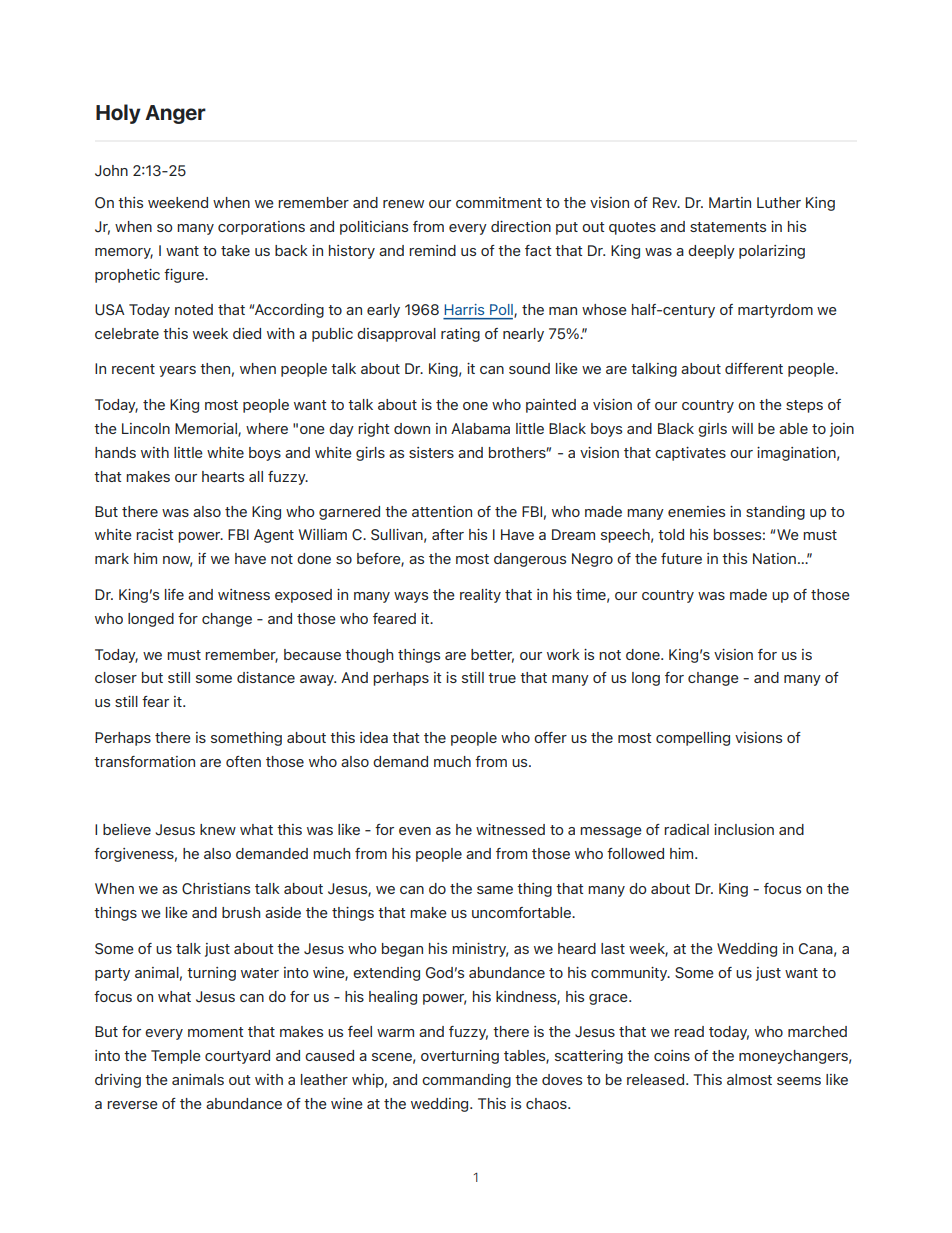 This screenshot has width=952, height=1233. I want to click on Martin, so click(730, 202).
